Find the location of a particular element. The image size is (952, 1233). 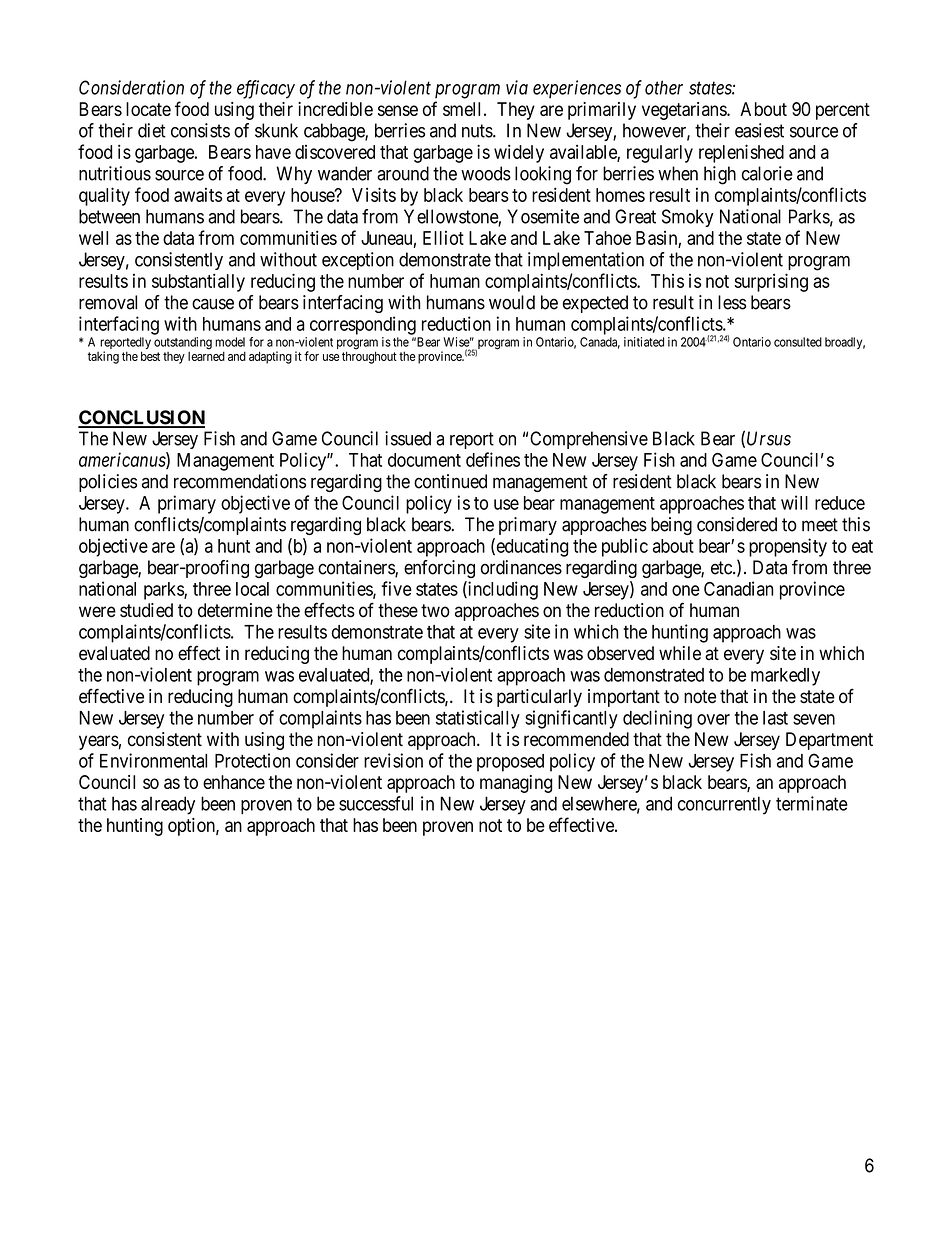

managing is located at coordinates (516, 784).
